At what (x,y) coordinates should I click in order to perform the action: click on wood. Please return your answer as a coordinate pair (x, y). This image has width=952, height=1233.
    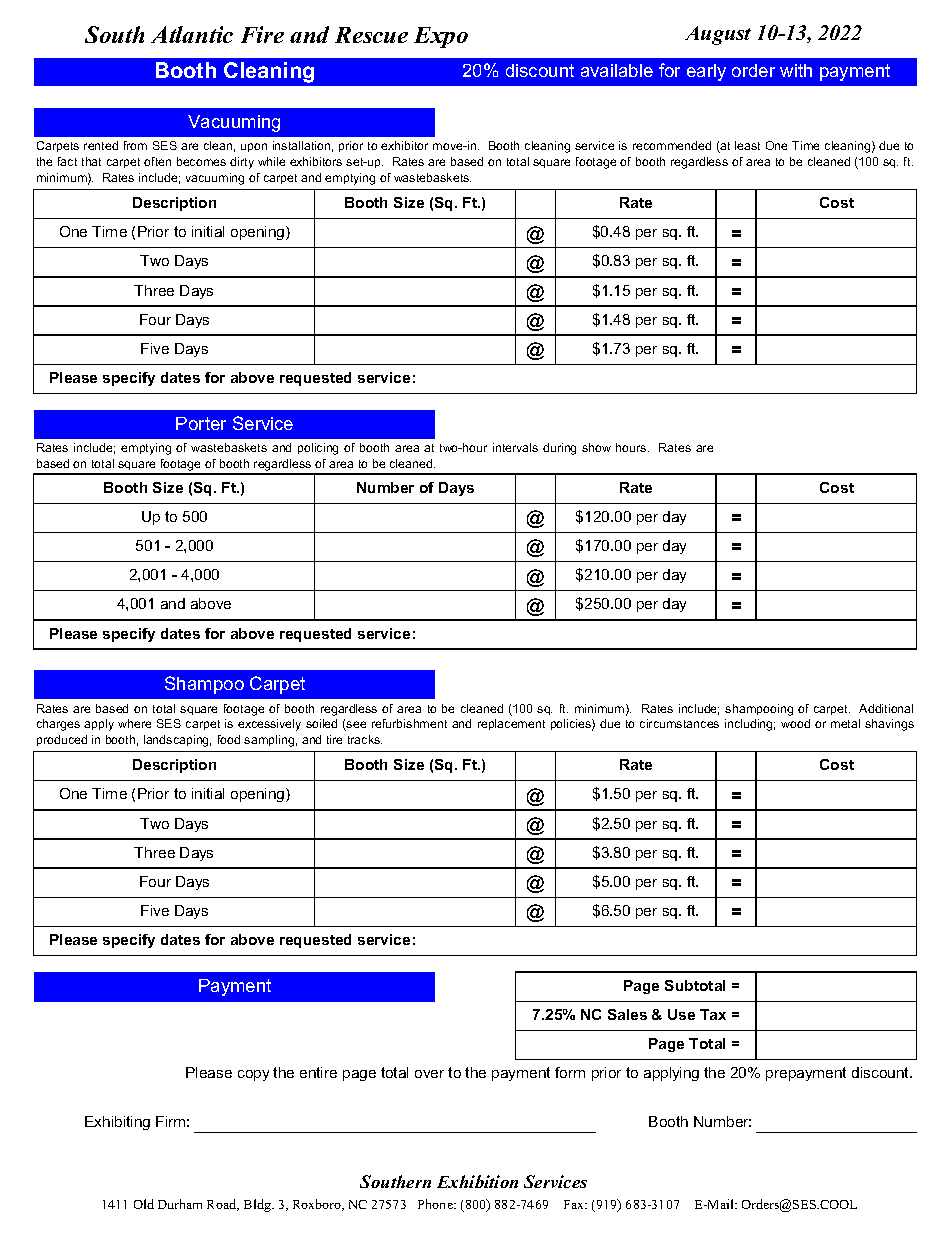
    Looking at the image, I should click on (795, 723).
